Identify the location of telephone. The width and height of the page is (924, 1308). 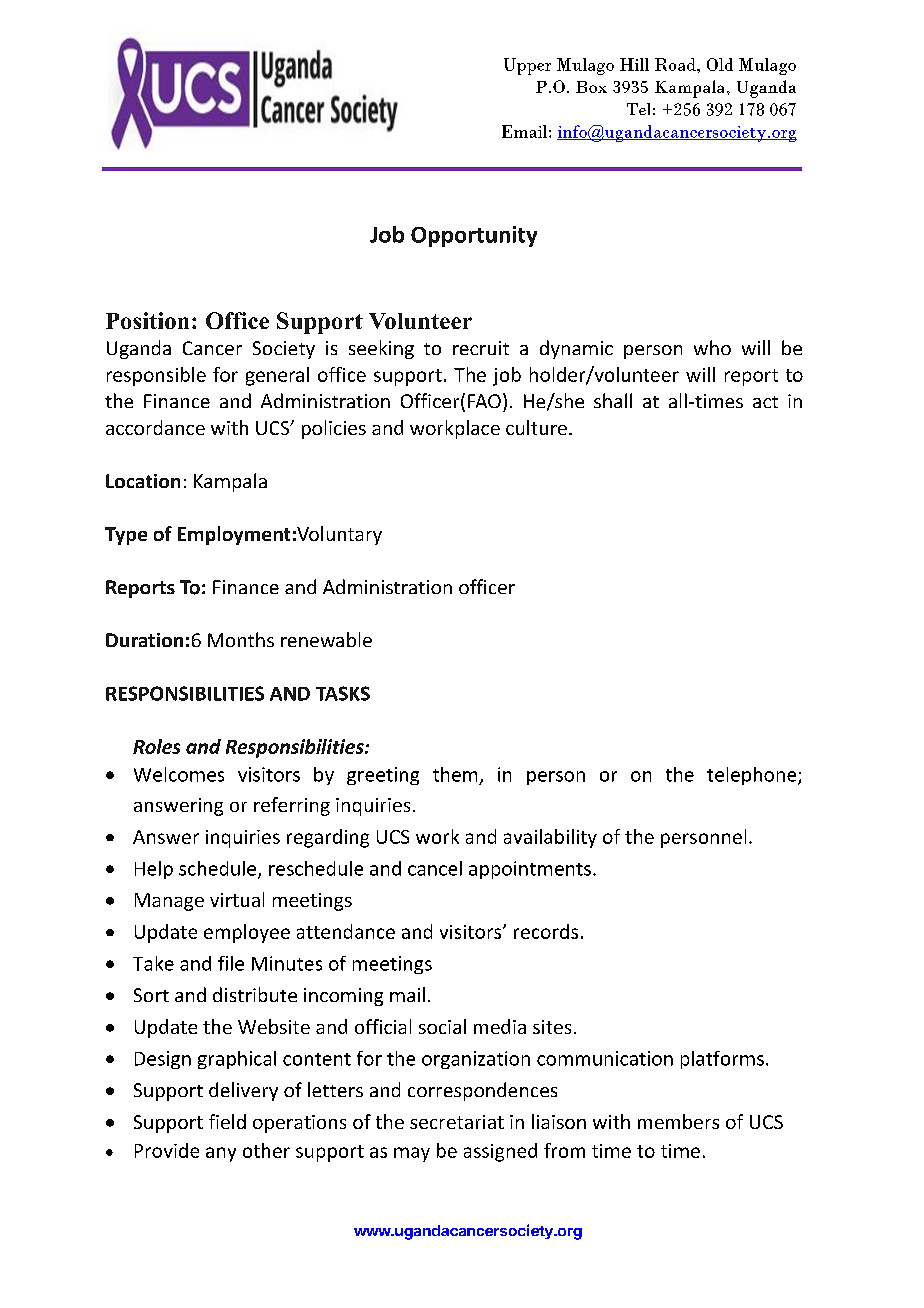
(753, 776).
